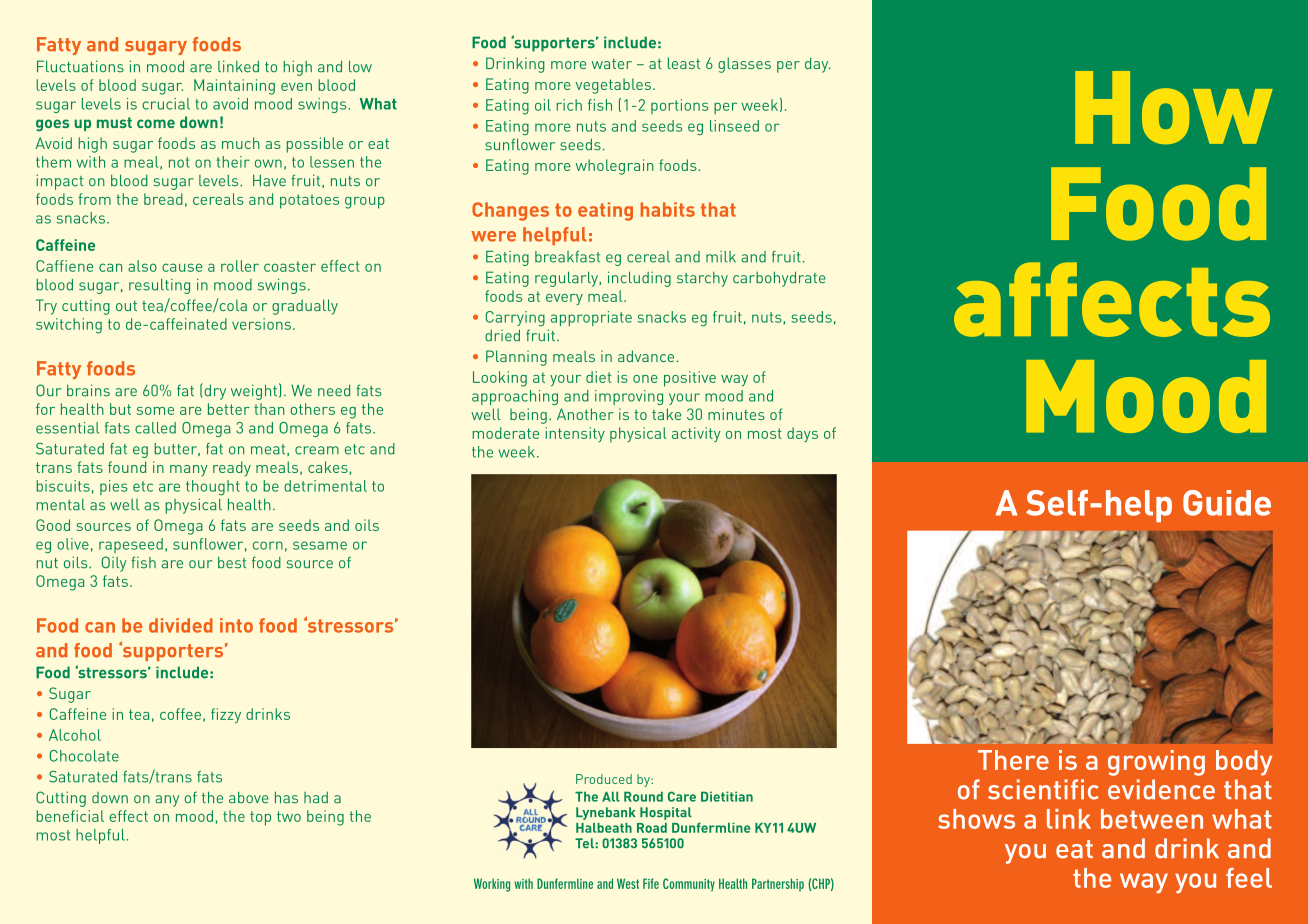  What do you see at coordinates (613, 86) in the image?
I see `vegetables` at bounding box center [613, 86].
